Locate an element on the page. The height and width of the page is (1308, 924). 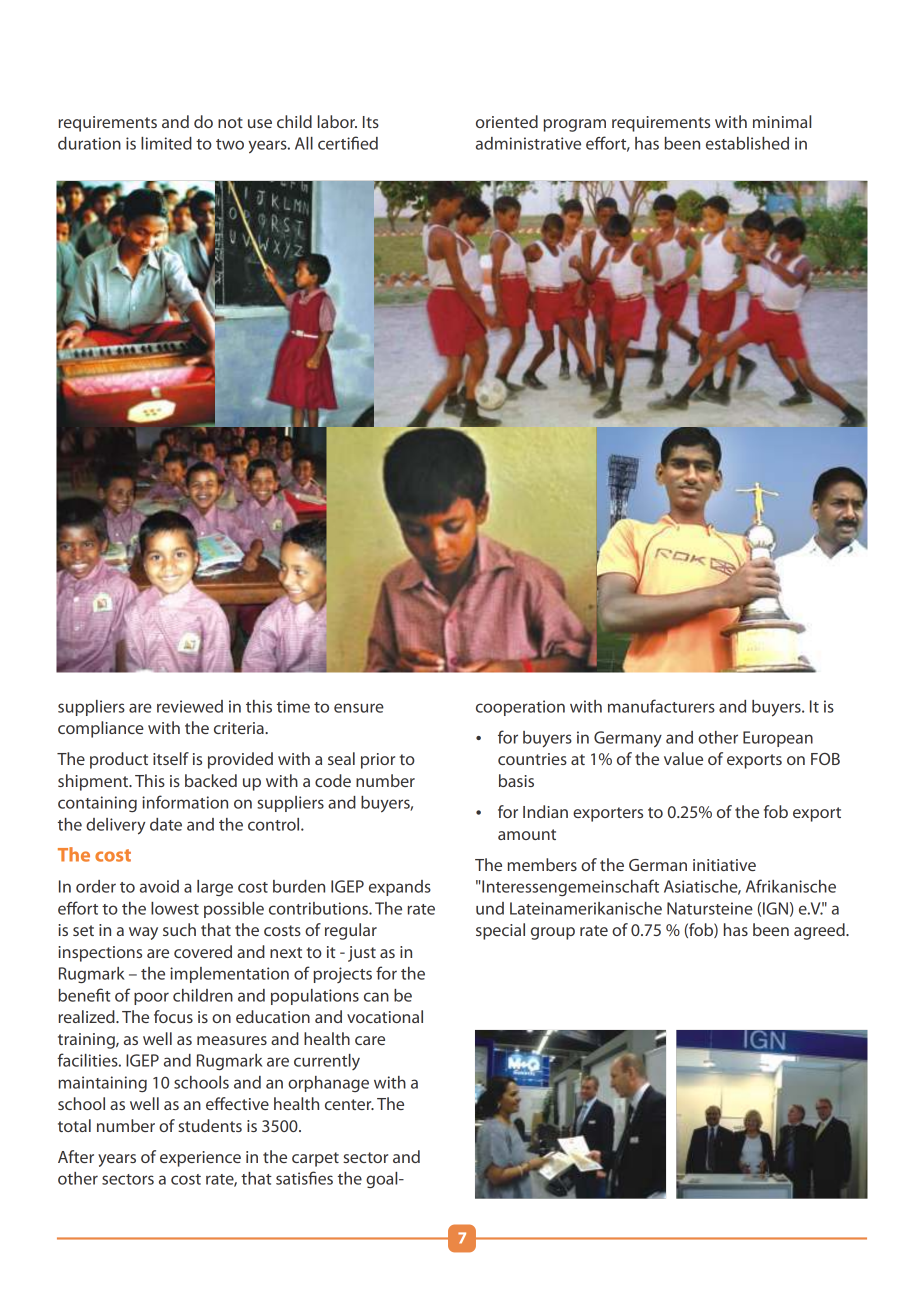
cooperation is located at coordinates (520, 708).
